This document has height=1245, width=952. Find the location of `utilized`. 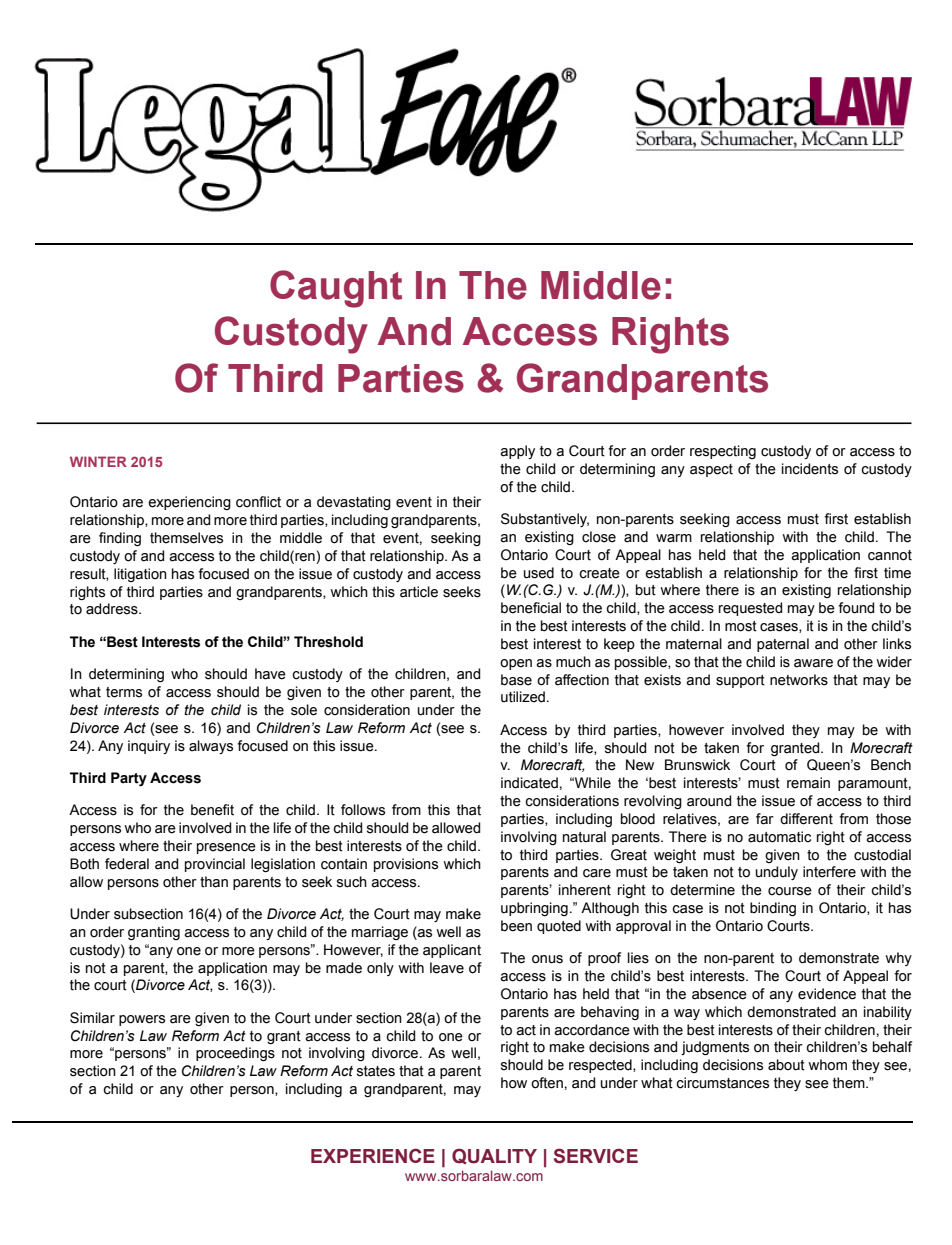

utilized is located at coordinates (523, 697).
